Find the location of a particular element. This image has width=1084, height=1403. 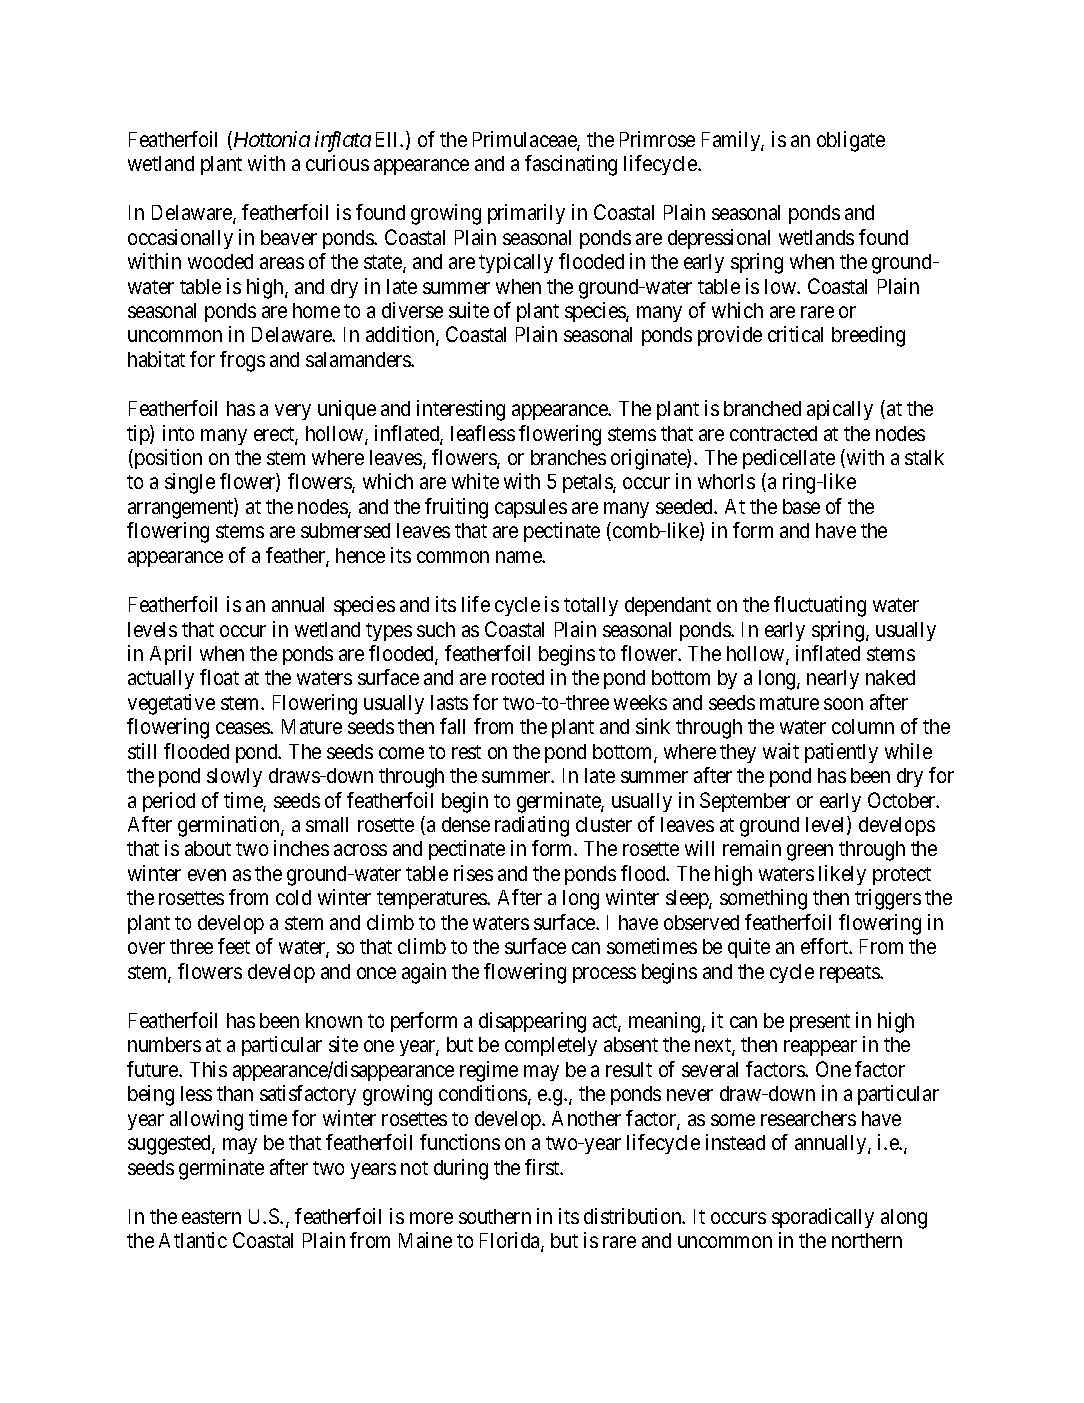

float is located at coordinates (219, 677).
